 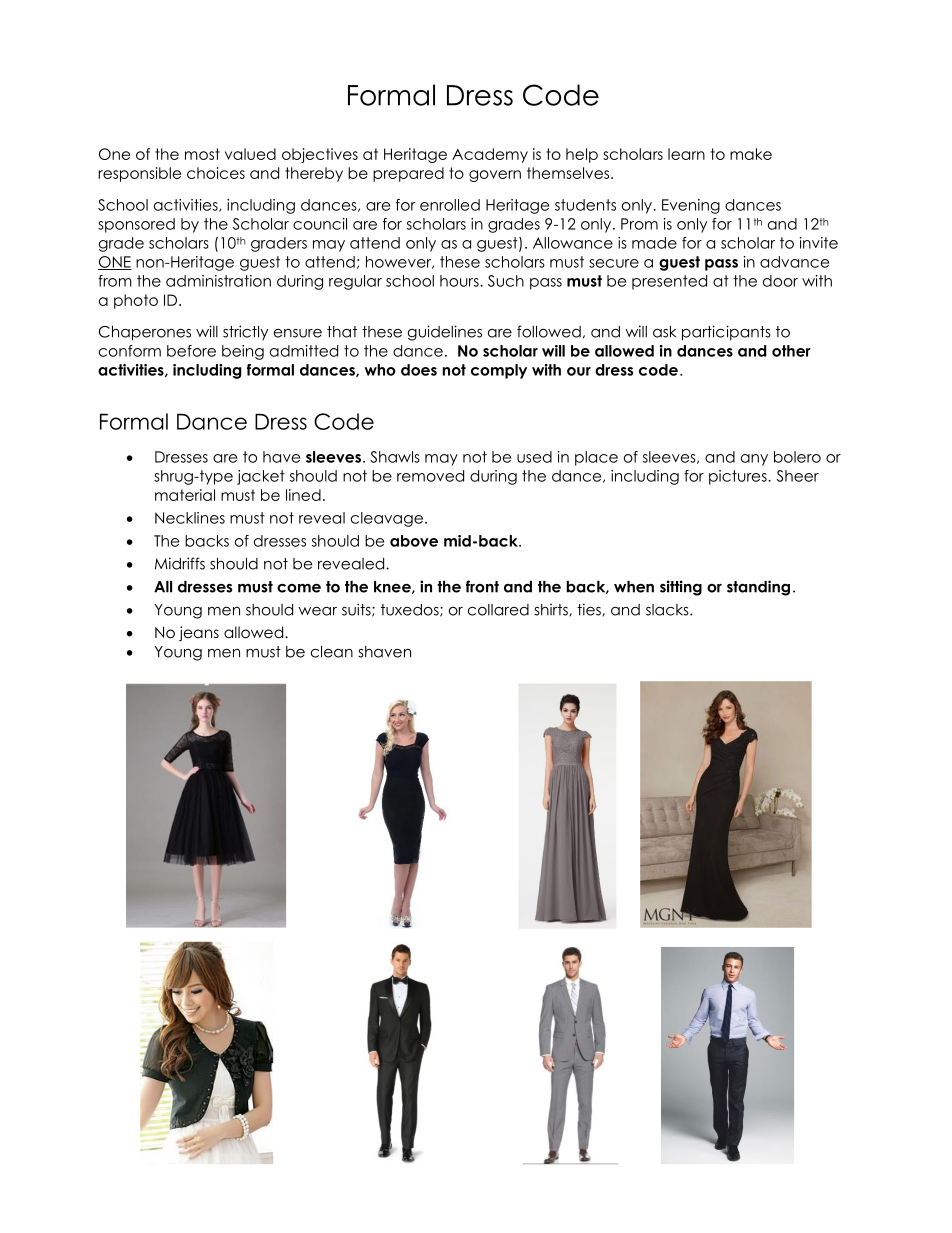 What do you see at coordinates (751, 154) in the page?
I see `make` at bounding box center [751, 154].
